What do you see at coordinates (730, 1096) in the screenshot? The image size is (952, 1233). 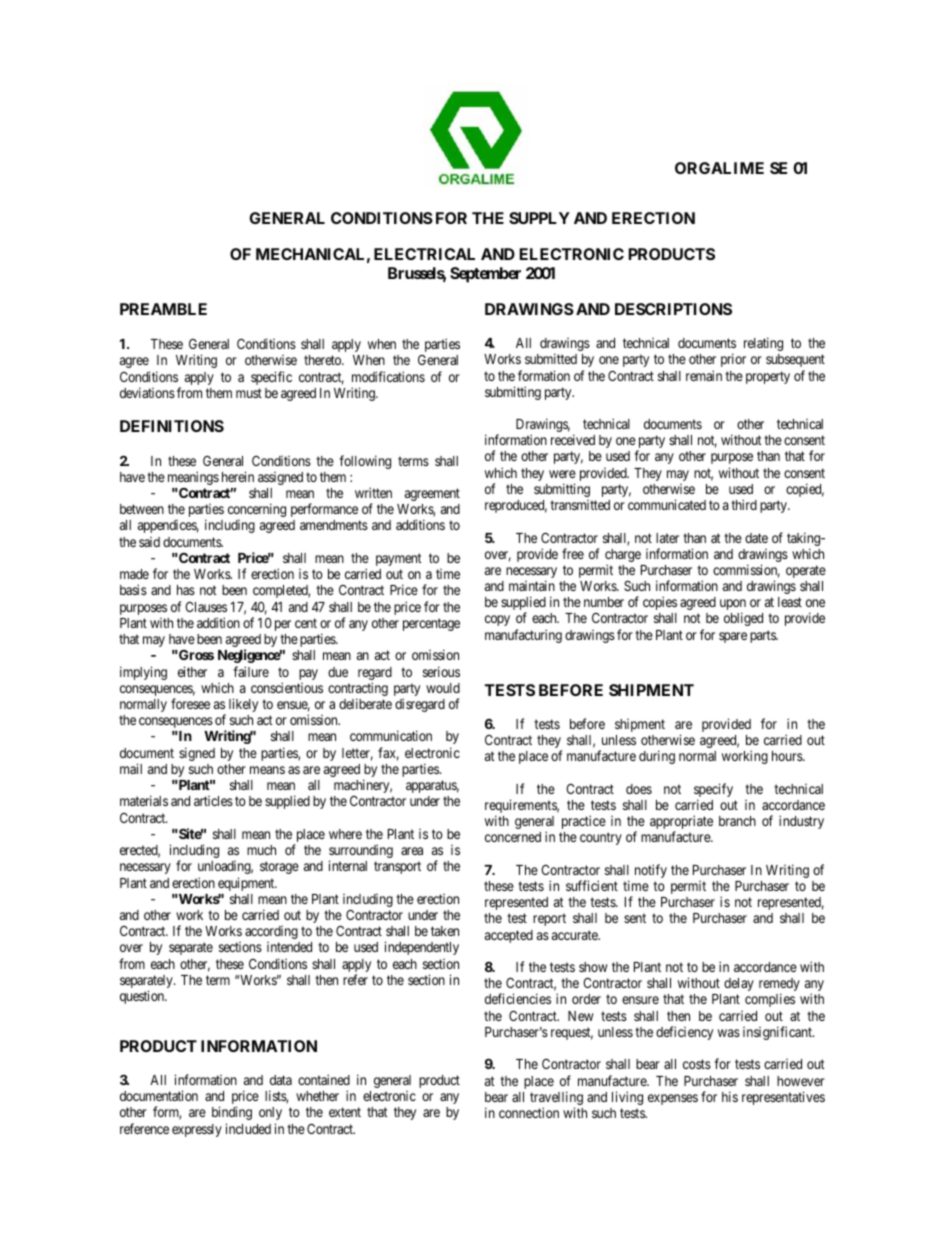 I see `his` at bounding box center [730, 1096].
